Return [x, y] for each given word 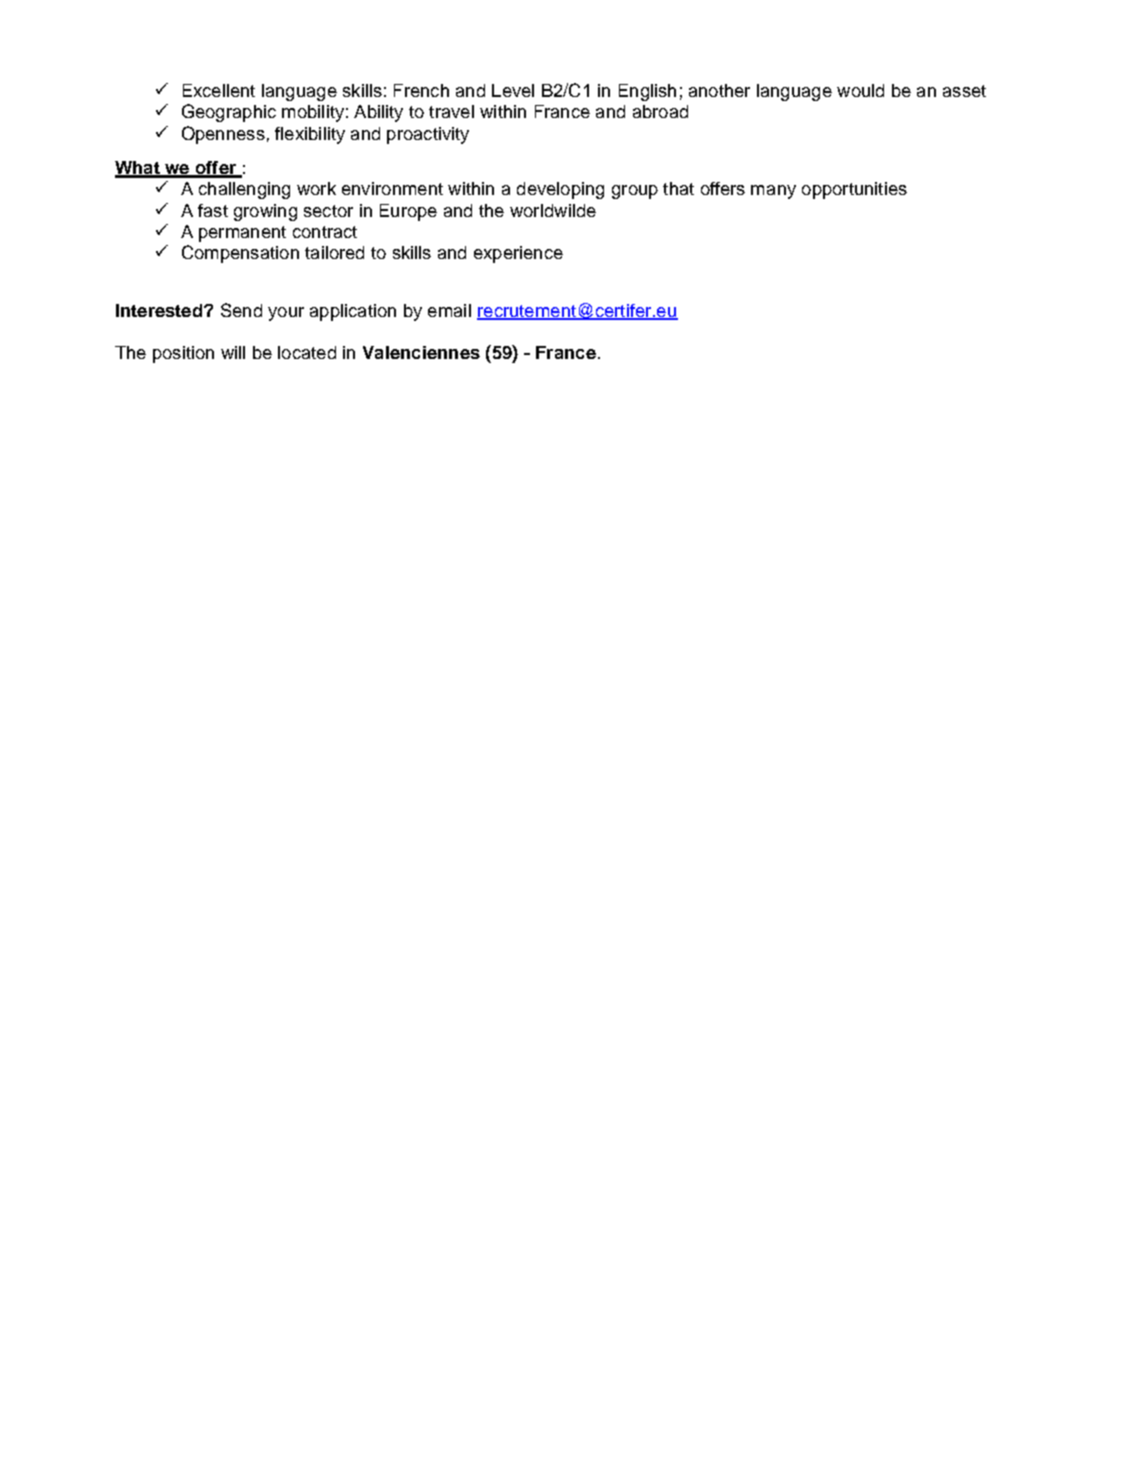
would [860, 90]
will [233, 352]
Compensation [240, 254]
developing [560, 190]
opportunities [854, 190]
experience [518, 254]
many [773, 192]
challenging [244, 190]
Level [513, 90]
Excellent [219, 90]
